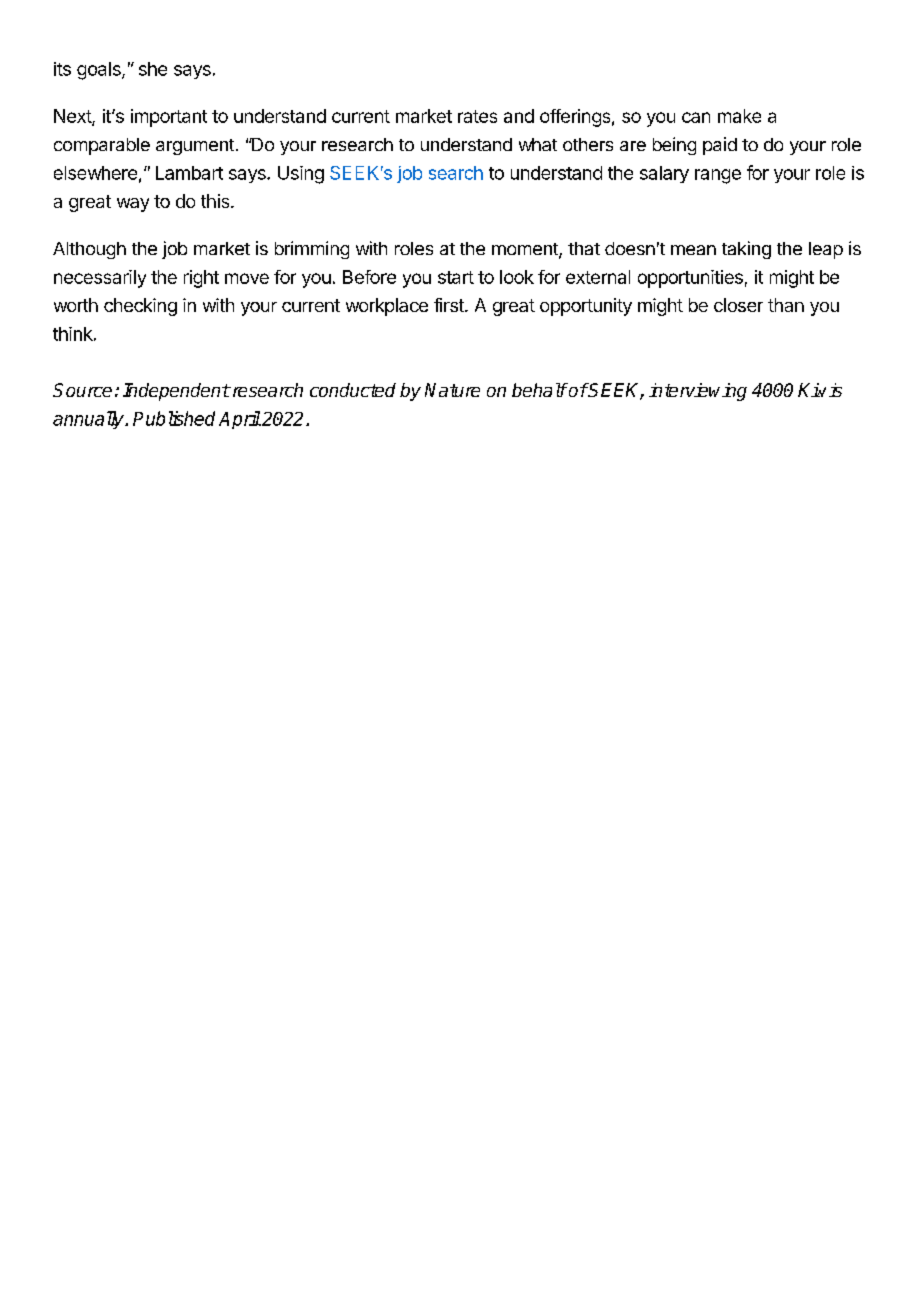 Image resolution: width=924 pixels, height=1308 pixels. Describe the element at coordinates (739, 116) in the screenshot. I see `make` at that location.
